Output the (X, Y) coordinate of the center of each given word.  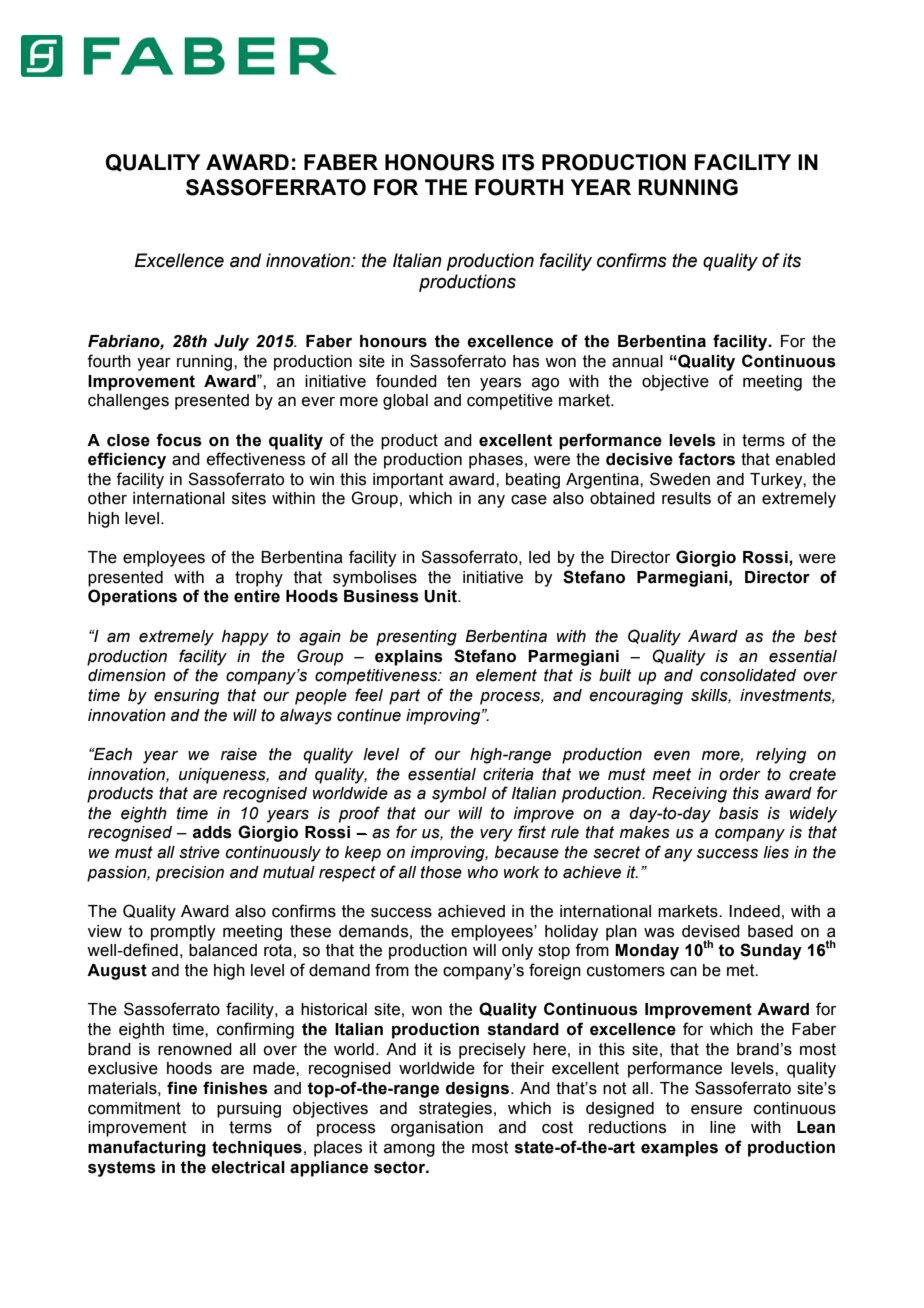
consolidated (748, 675)
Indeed (754, 911)
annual (637, 361)
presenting (416, 638)
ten (458, 381)
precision (190, 874)
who (483, 872)
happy (245, 638)
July (231, 343)
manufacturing (147, 1148)
